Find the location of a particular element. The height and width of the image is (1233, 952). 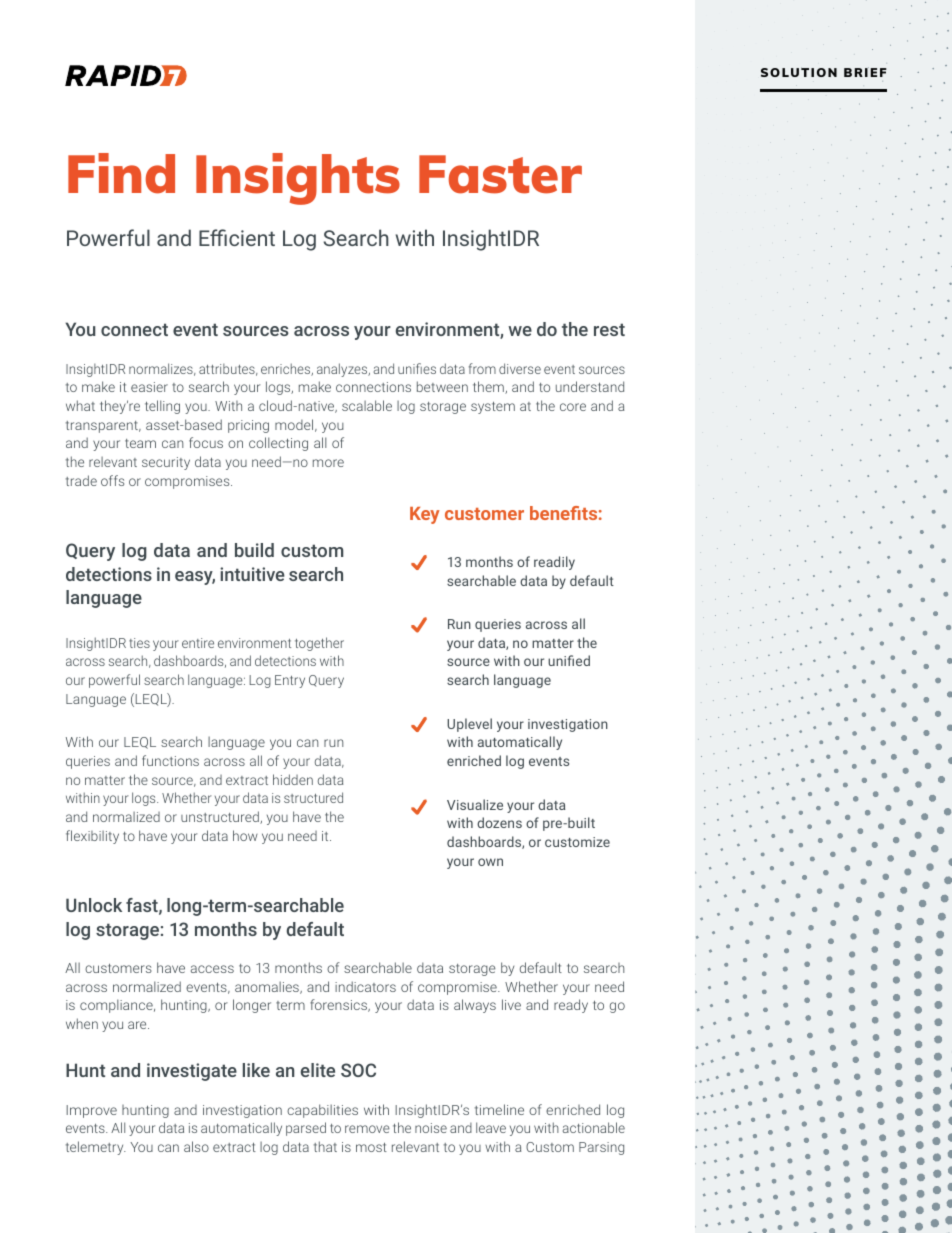

unified is located at coordinates (569, 660).
